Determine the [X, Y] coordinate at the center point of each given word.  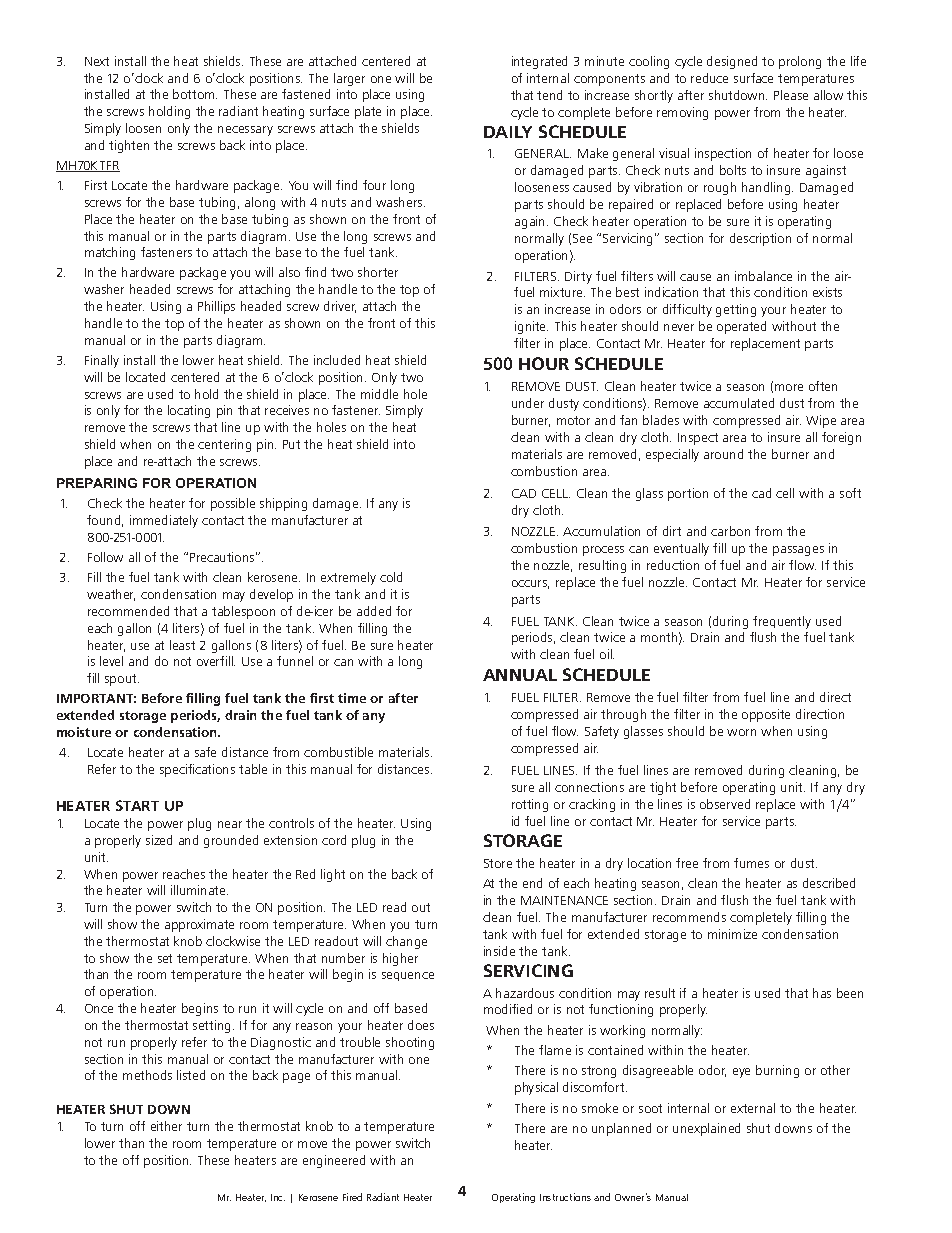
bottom [195, 94]
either [166, 1126]
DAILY [508, 132]
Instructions [565, 1197]
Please [791, 95]
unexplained [706, 1129]
